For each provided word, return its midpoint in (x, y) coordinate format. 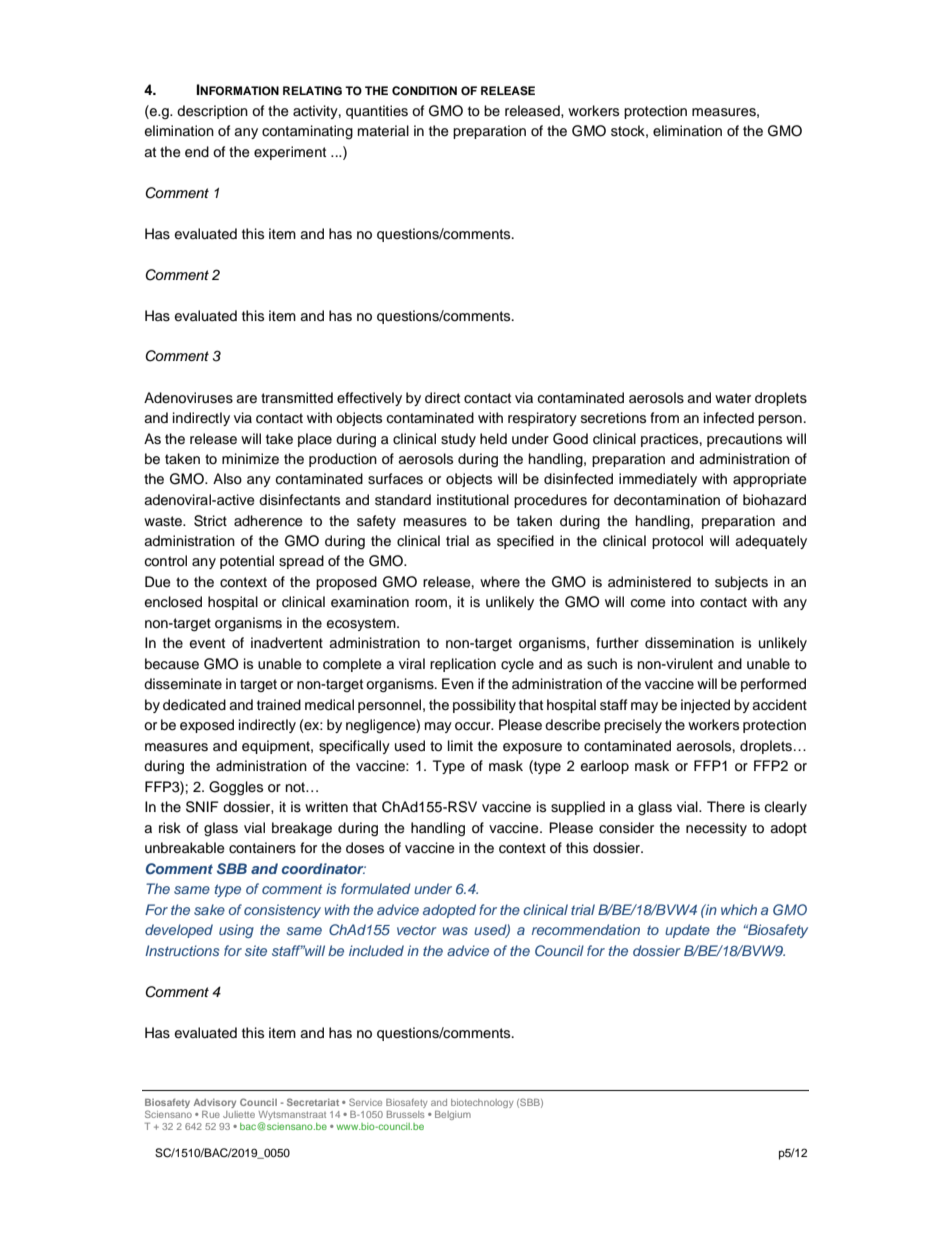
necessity (716, 829)
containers (262, 848)
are (246, 399)
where (500, 581)
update (687, 931)
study (458, 440)
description (212, 112)
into (683, 601)
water (733, 398)
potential (247, 562)
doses (365, 848)
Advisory (215, 1103)
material (383, 131)
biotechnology (482, 1103)
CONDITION (424, 91)
